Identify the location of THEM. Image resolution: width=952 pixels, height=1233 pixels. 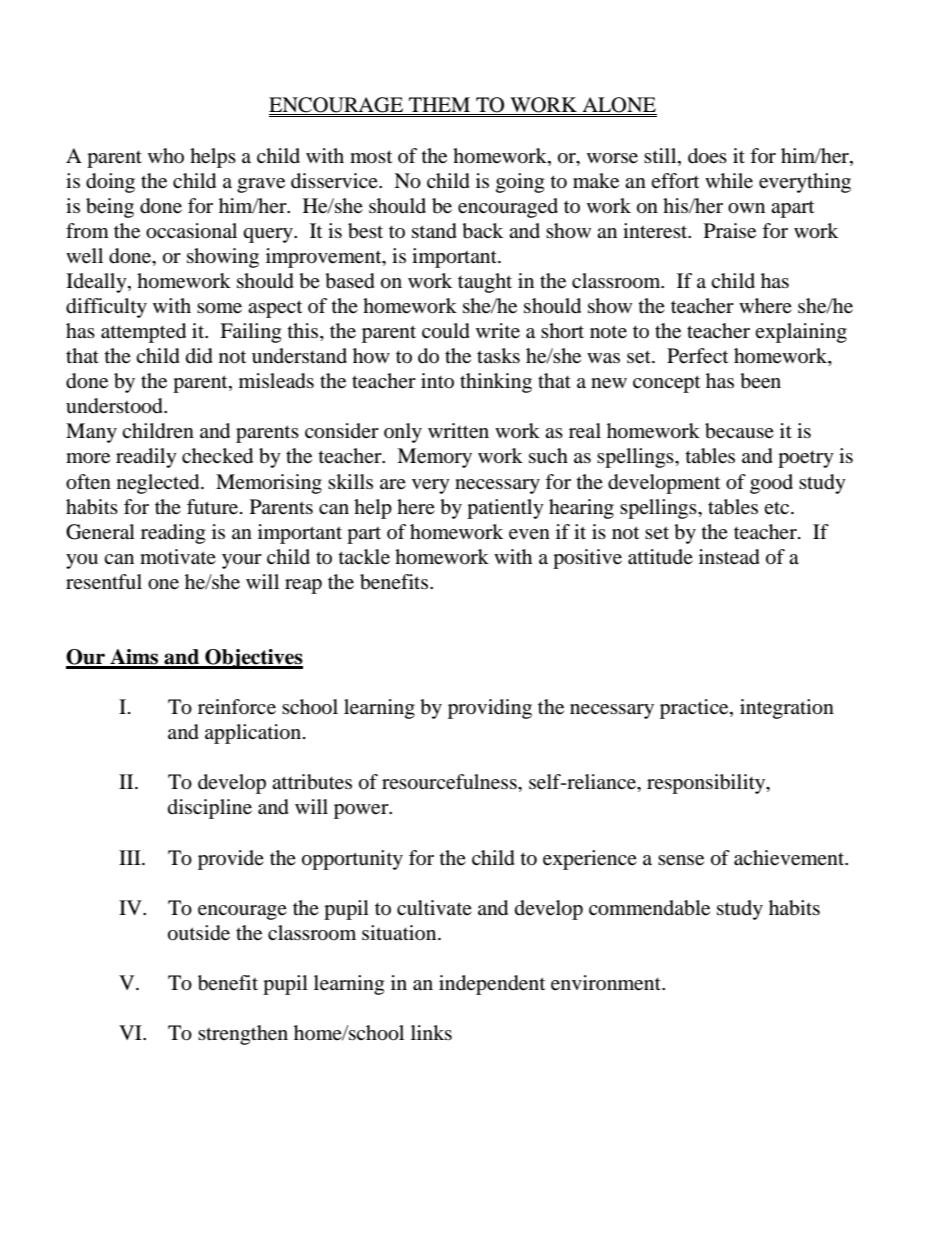
(439, 106).
